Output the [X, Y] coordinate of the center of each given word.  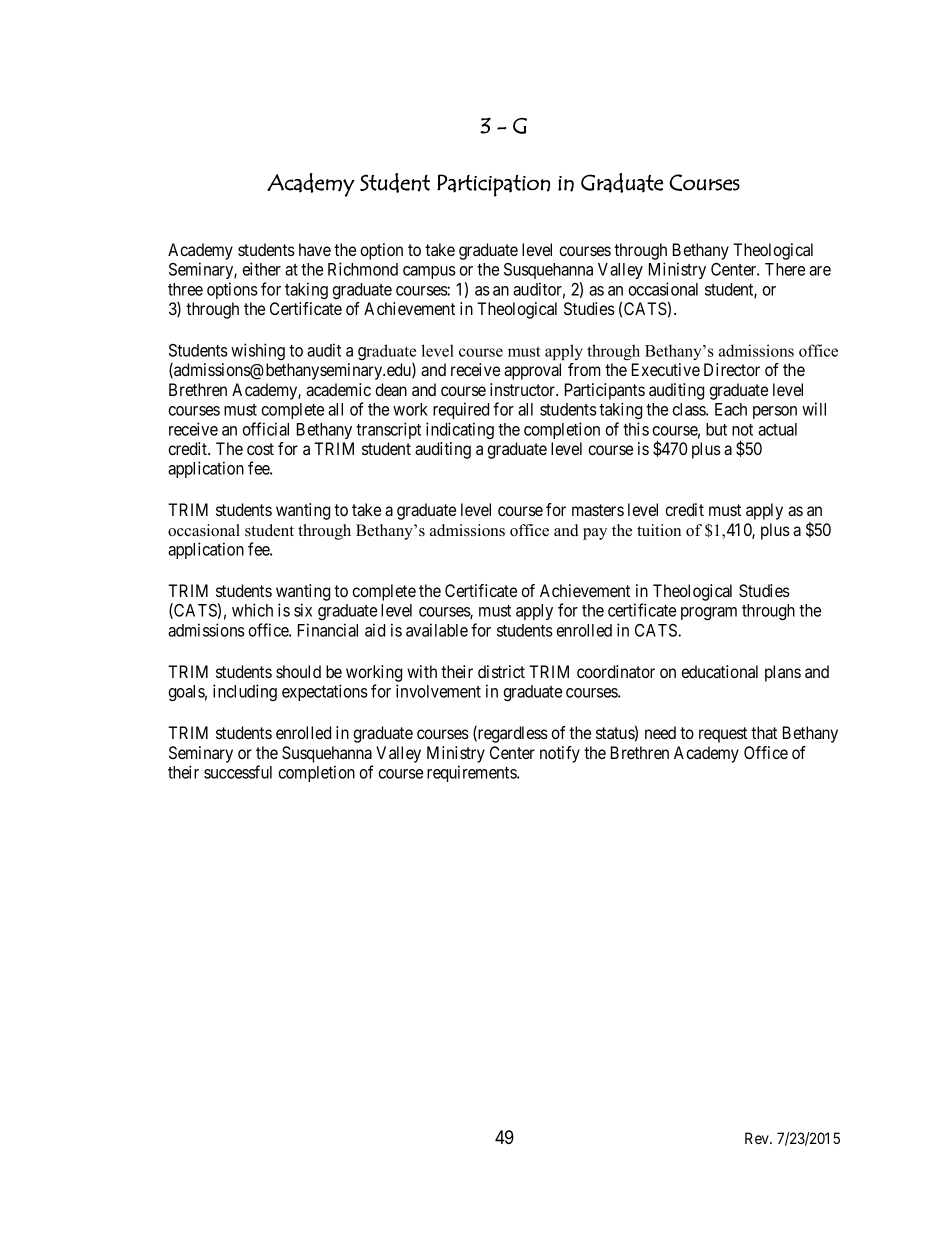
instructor [524, 389]
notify [560, 754]
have [315, 249]
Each [731, 409]
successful [238, 772]
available [437, 630]
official [265, 429]
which [252, 610]
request [723, 735]
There [785, 269]
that [764, 732]
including [245, 692]
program [709, 613]
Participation [493, 185]
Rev [758, 1138]
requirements [472, 773]
